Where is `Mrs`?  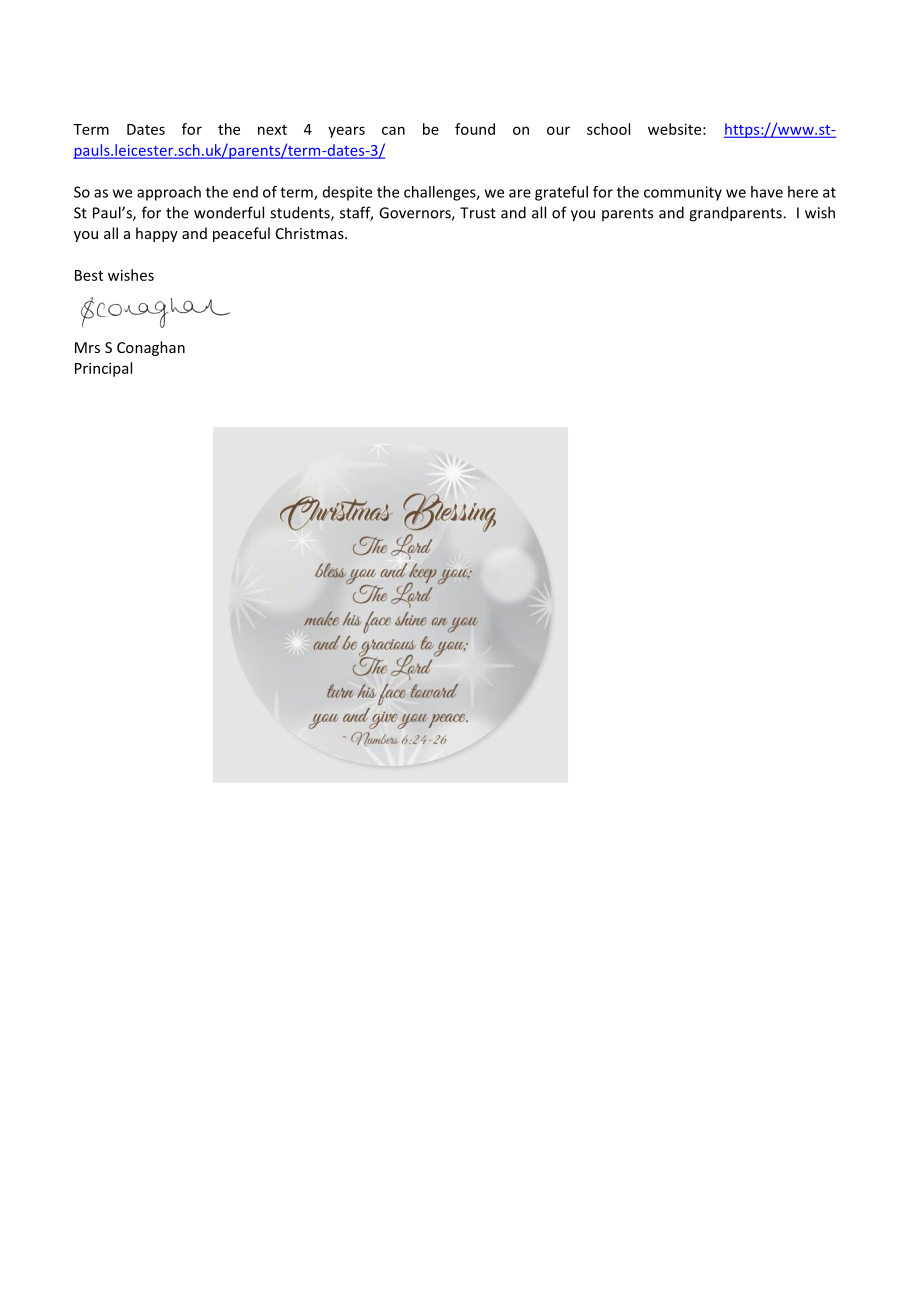
Mrs is located at coordinates (87, 347).
